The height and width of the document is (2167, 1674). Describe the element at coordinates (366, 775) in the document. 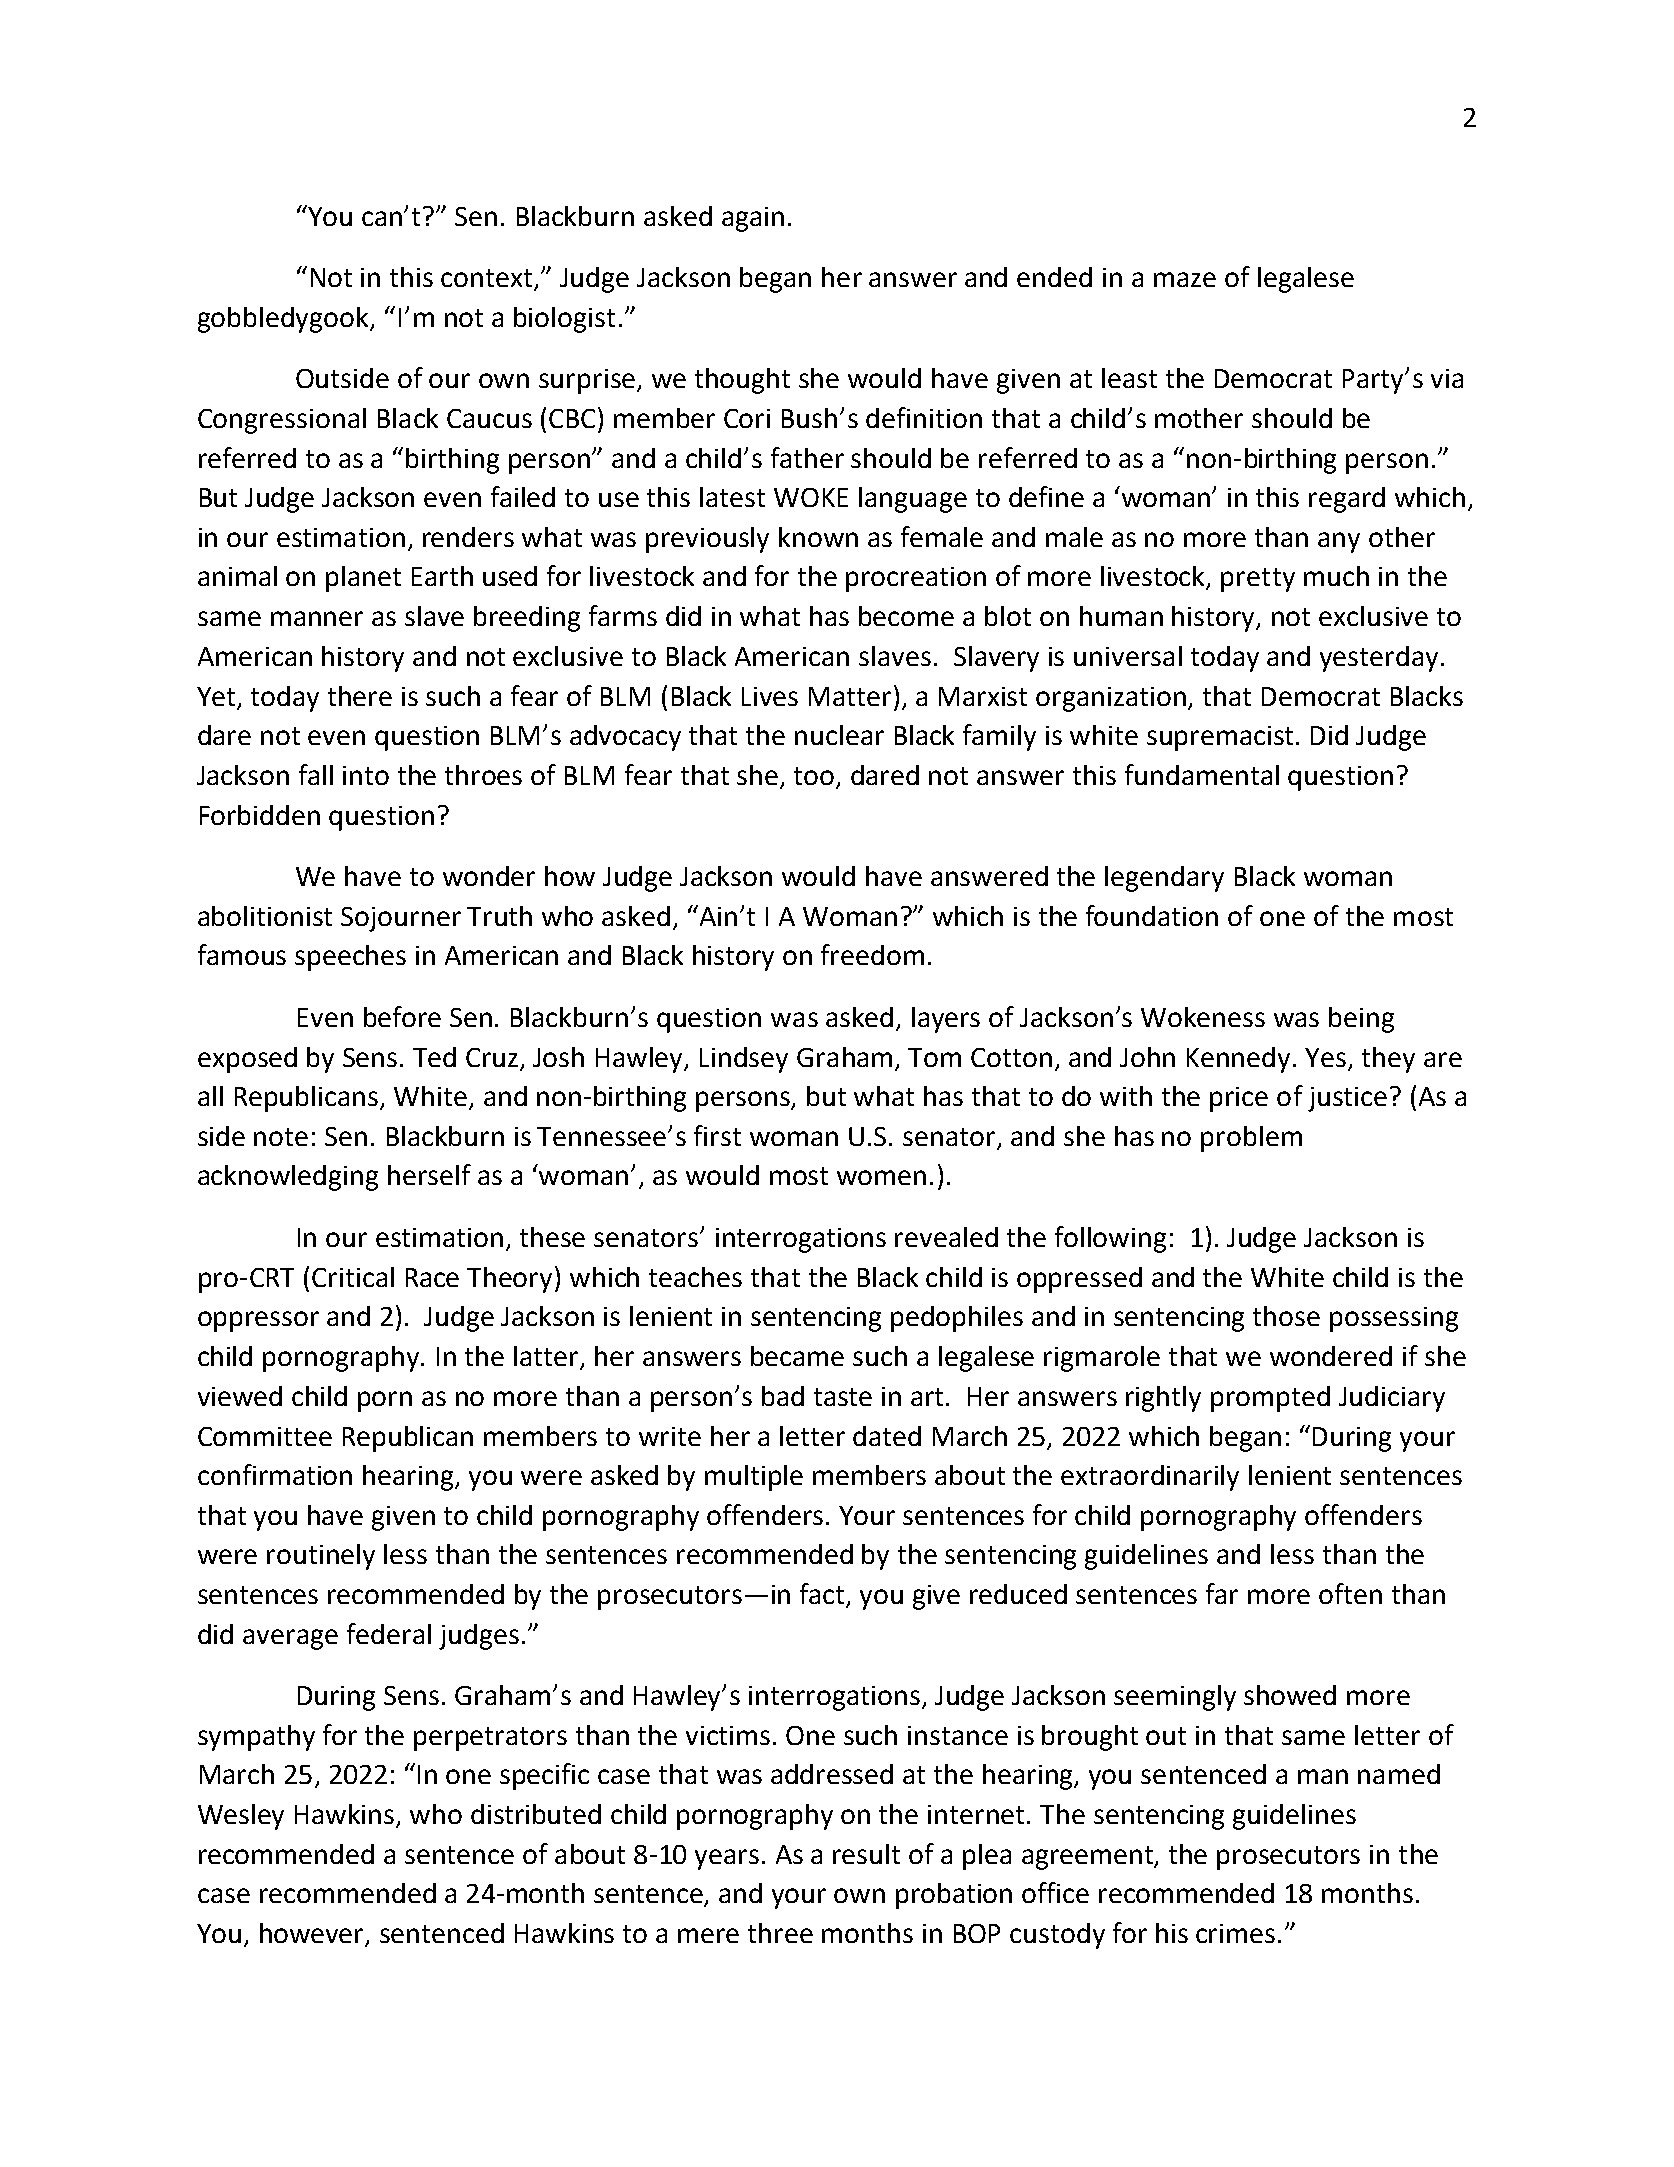

I see `into` at that location.
